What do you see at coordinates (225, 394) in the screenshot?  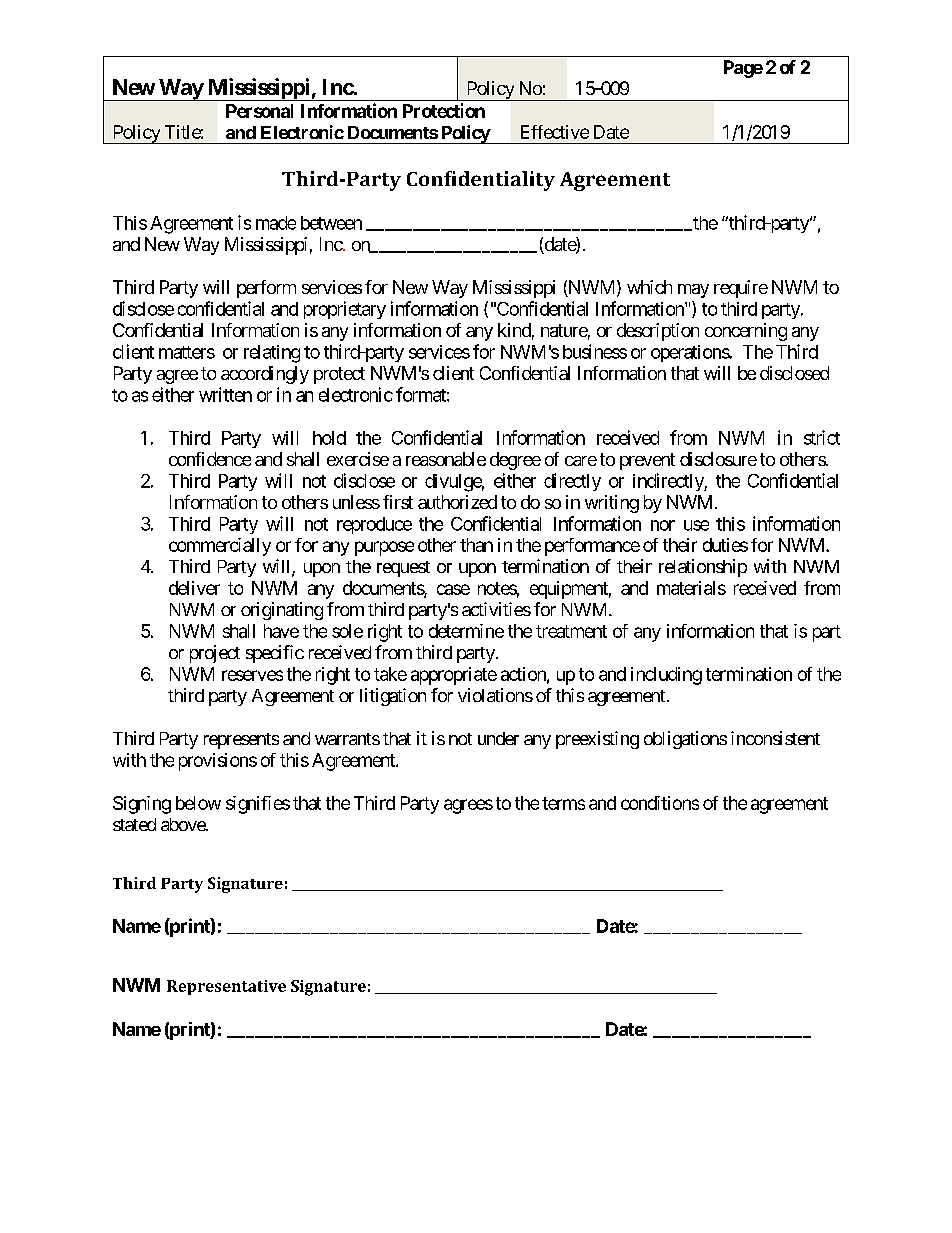 I see `written` at bounding box center [225, 394].
